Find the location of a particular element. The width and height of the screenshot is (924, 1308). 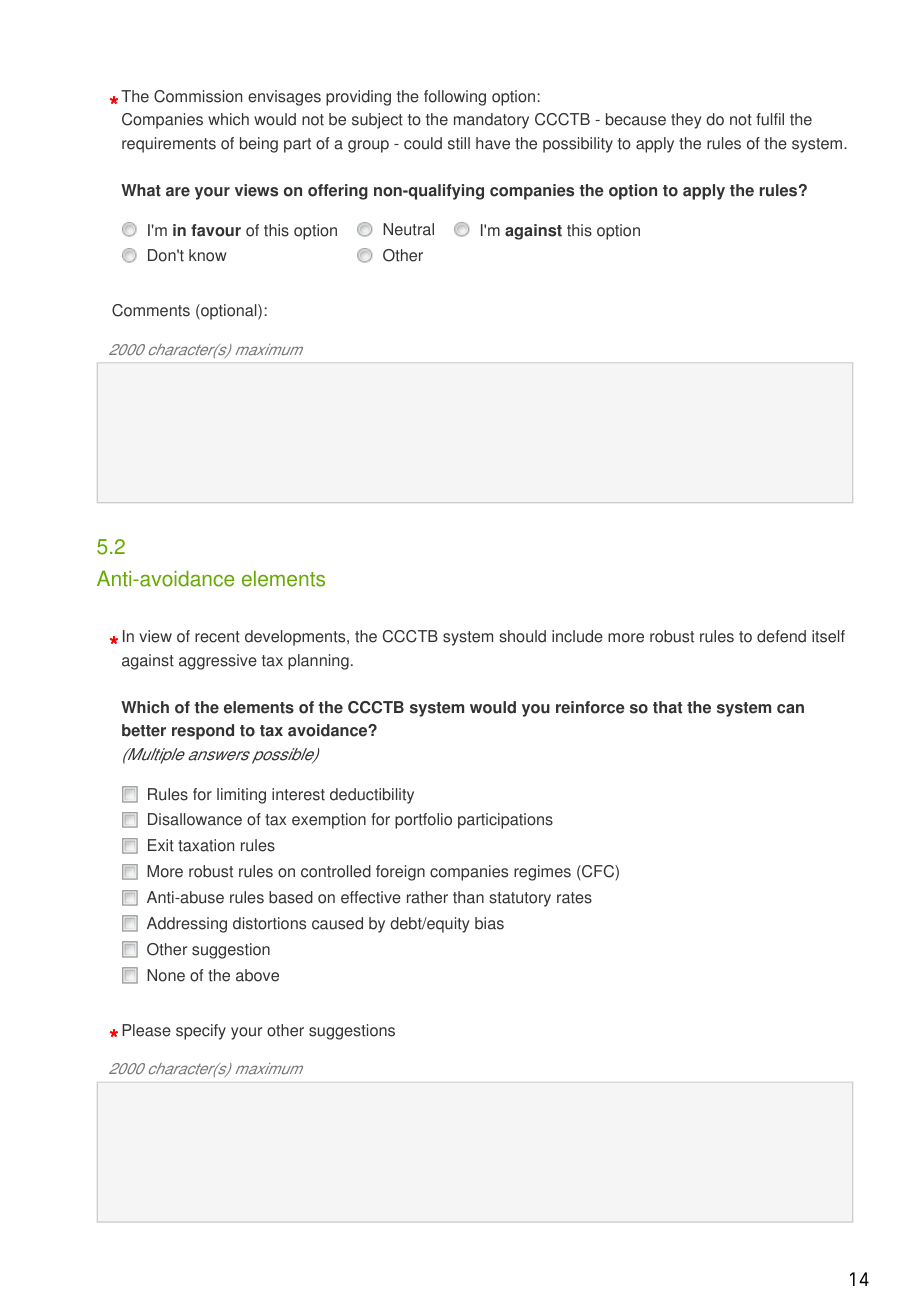

reinforce is located at coordinates (590, 707).
